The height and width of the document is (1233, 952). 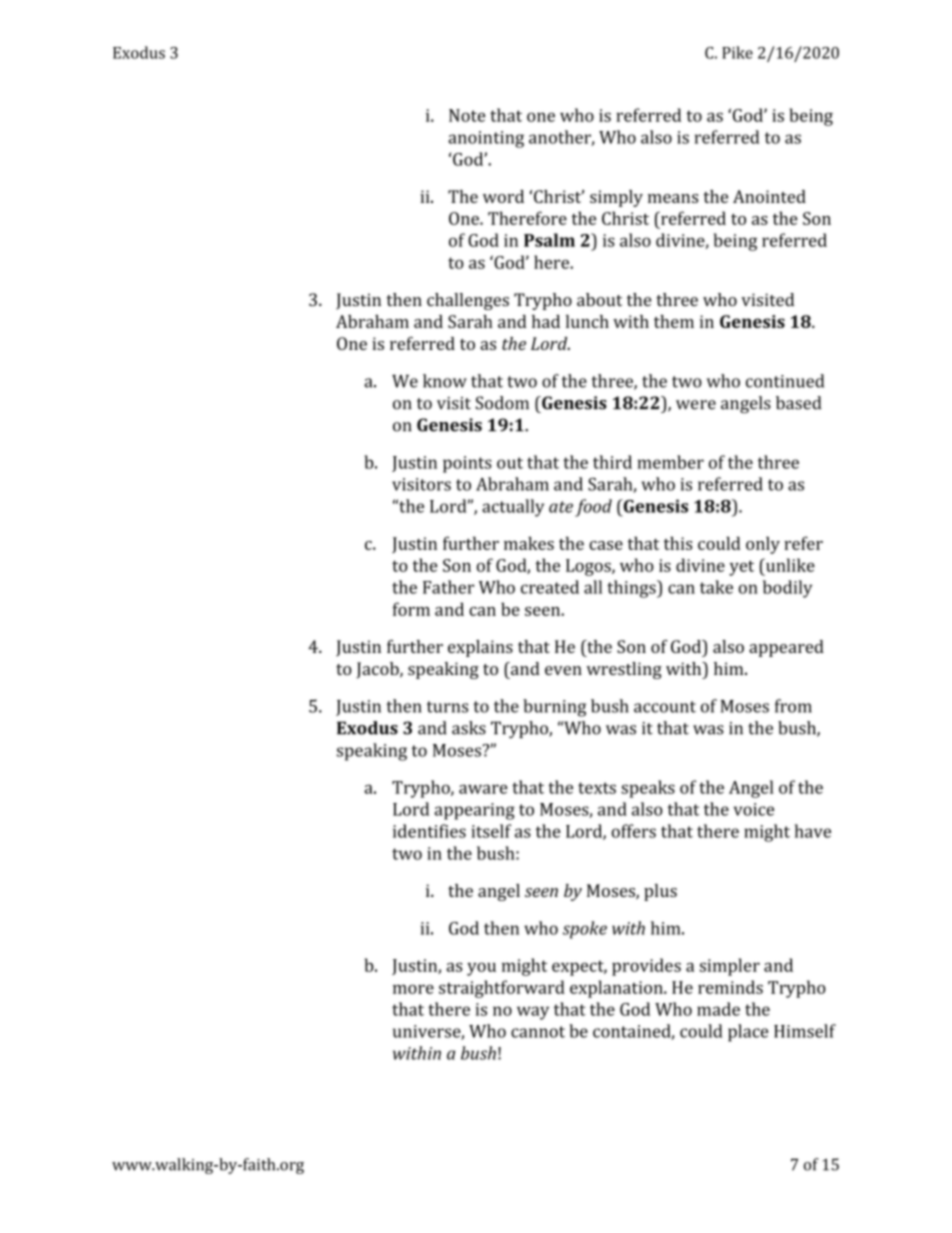 I want to click on Father, so click(x=448, y=587).
